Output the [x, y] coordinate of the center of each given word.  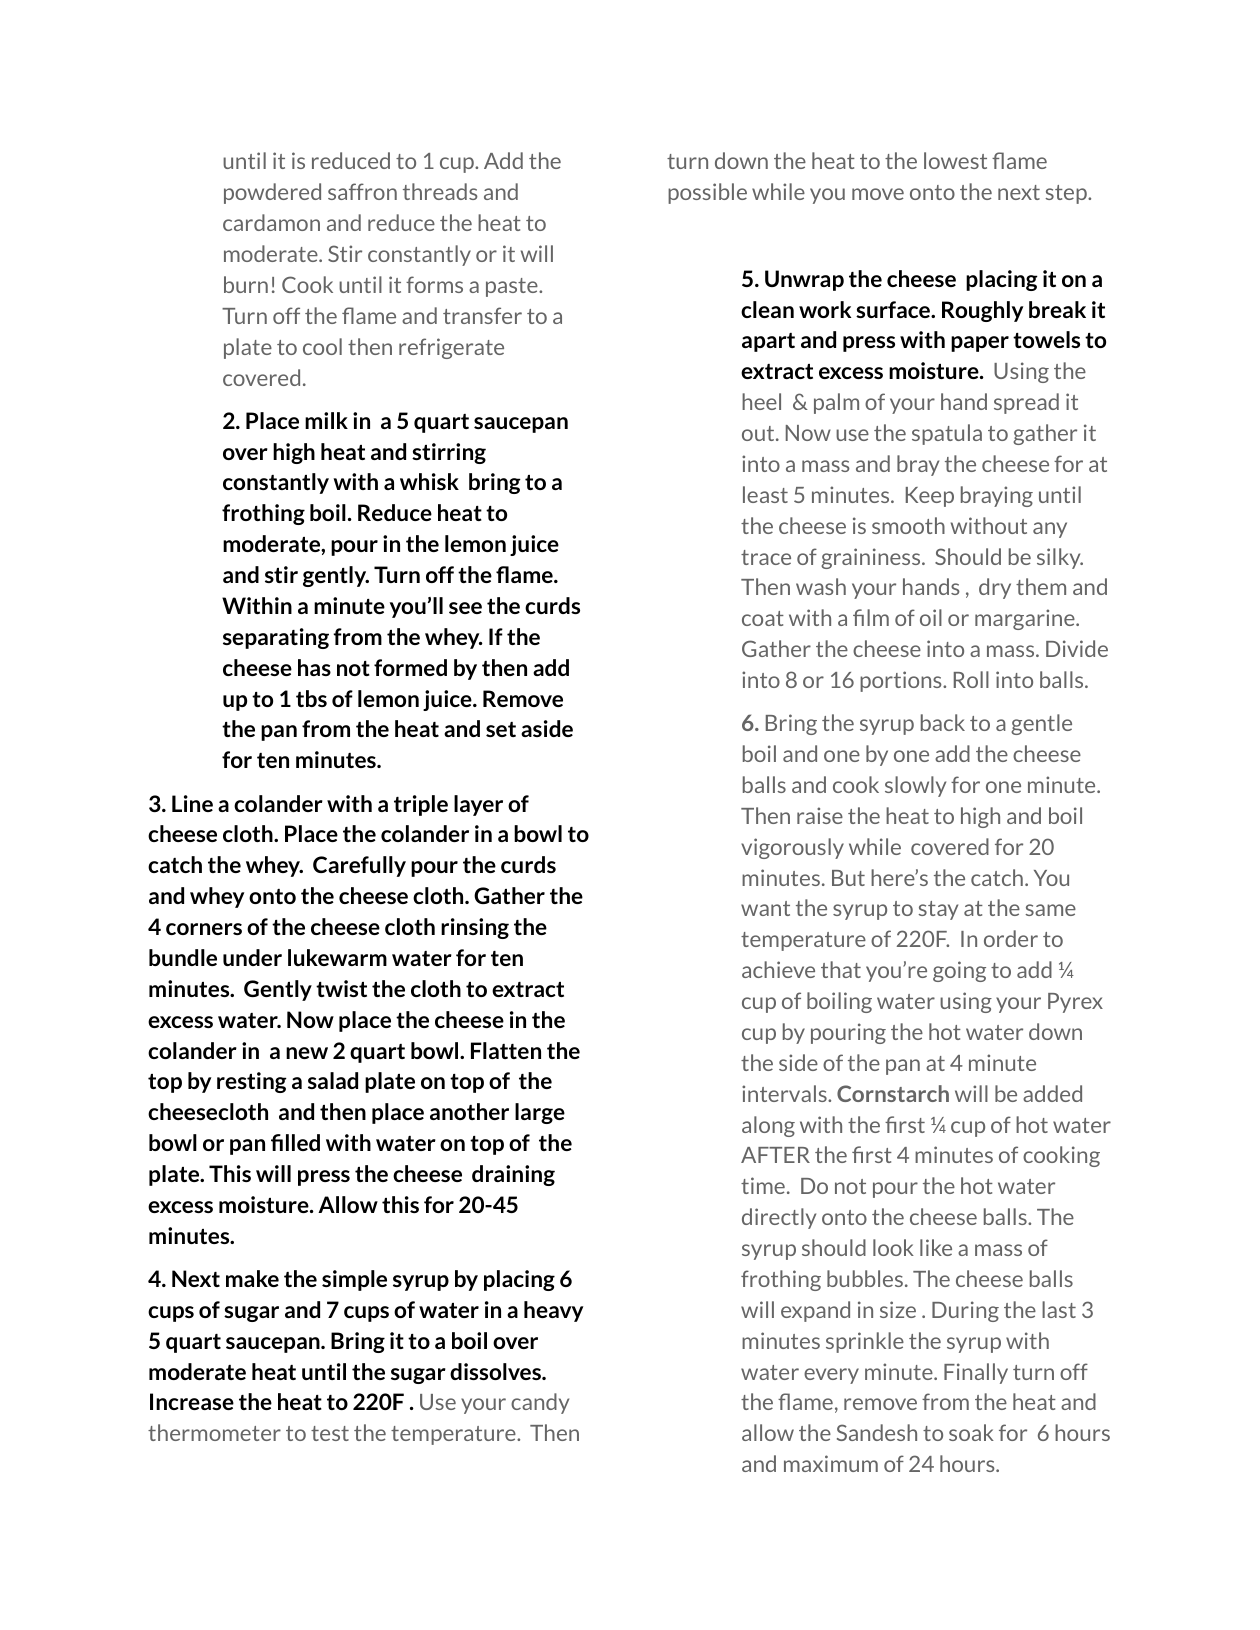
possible [707, 193]
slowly [915, 786]
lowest [955, 160]
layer [478, 805]
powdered [272, 193]
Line [192, 803]
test [330, 1433]
